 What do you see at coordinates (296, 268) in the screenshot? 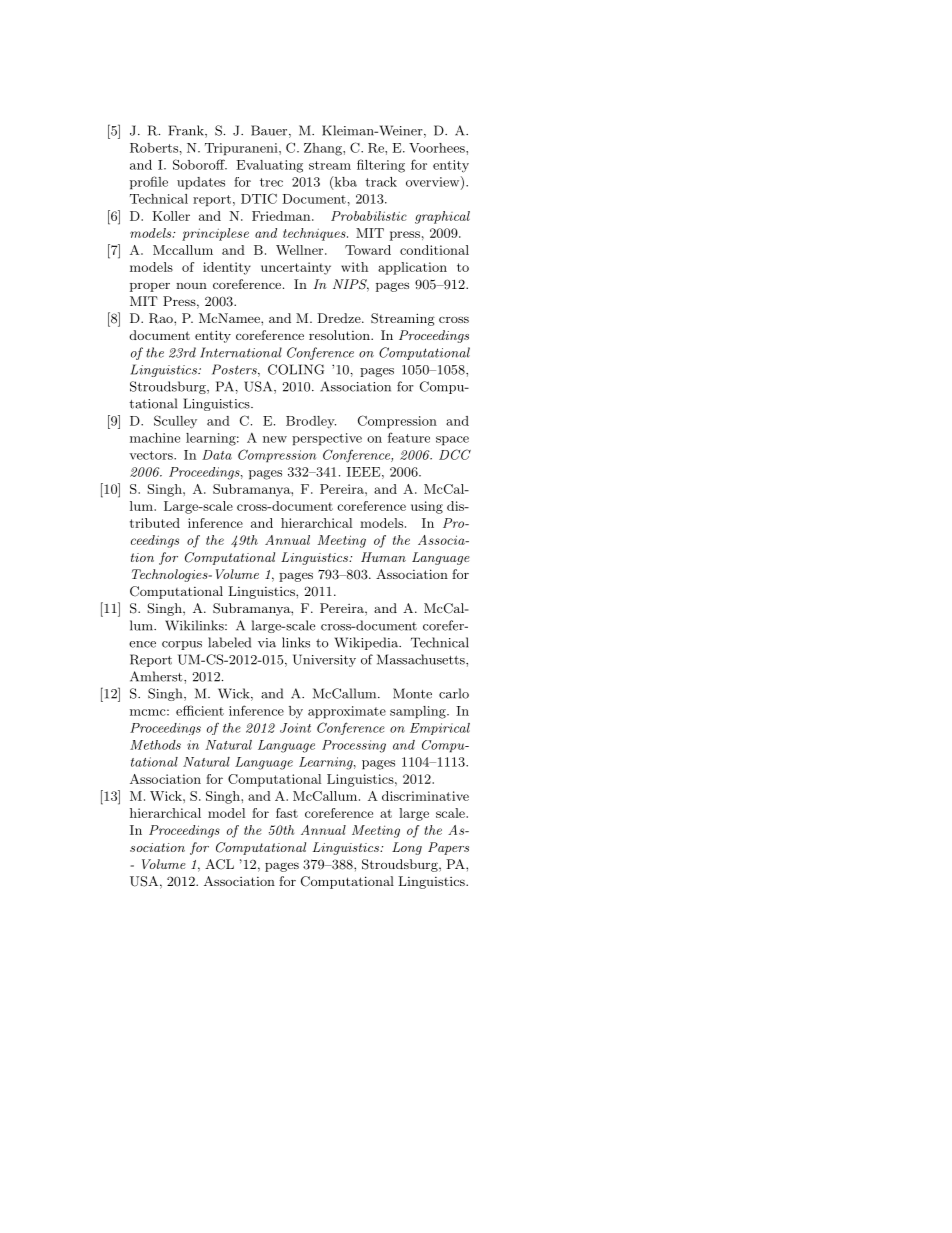
I see `uncertainty` at bounding box center [296, 268].
